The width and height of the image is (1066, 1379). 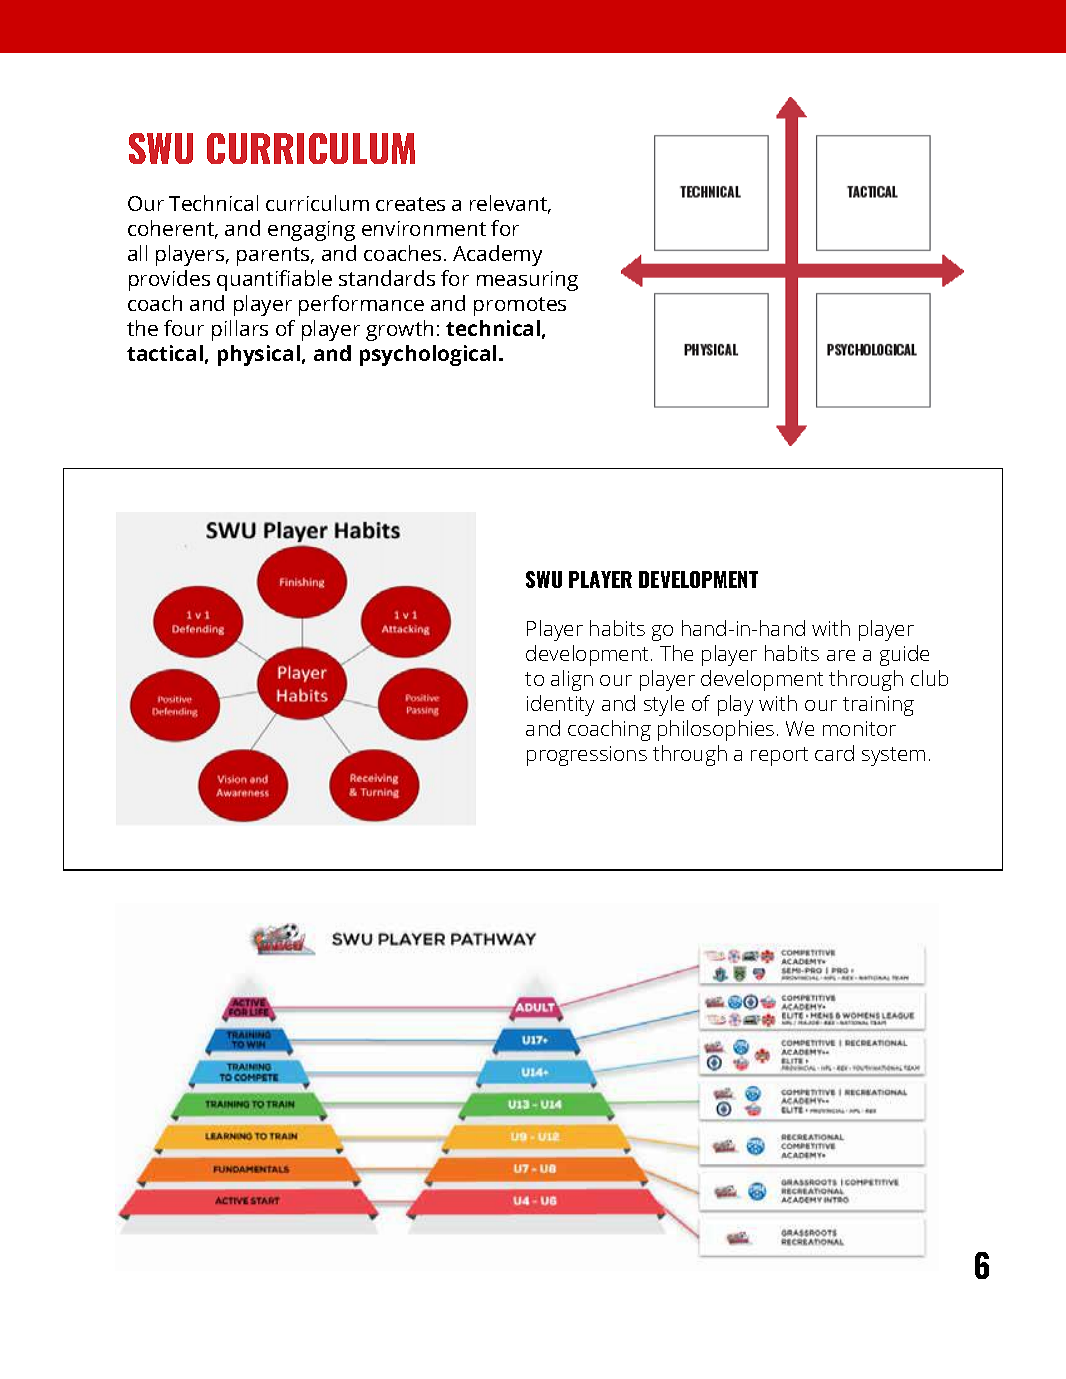 What do you see at coordinates (259, 355) in the image?
I see `physical` at bounding box center [259, 355].
